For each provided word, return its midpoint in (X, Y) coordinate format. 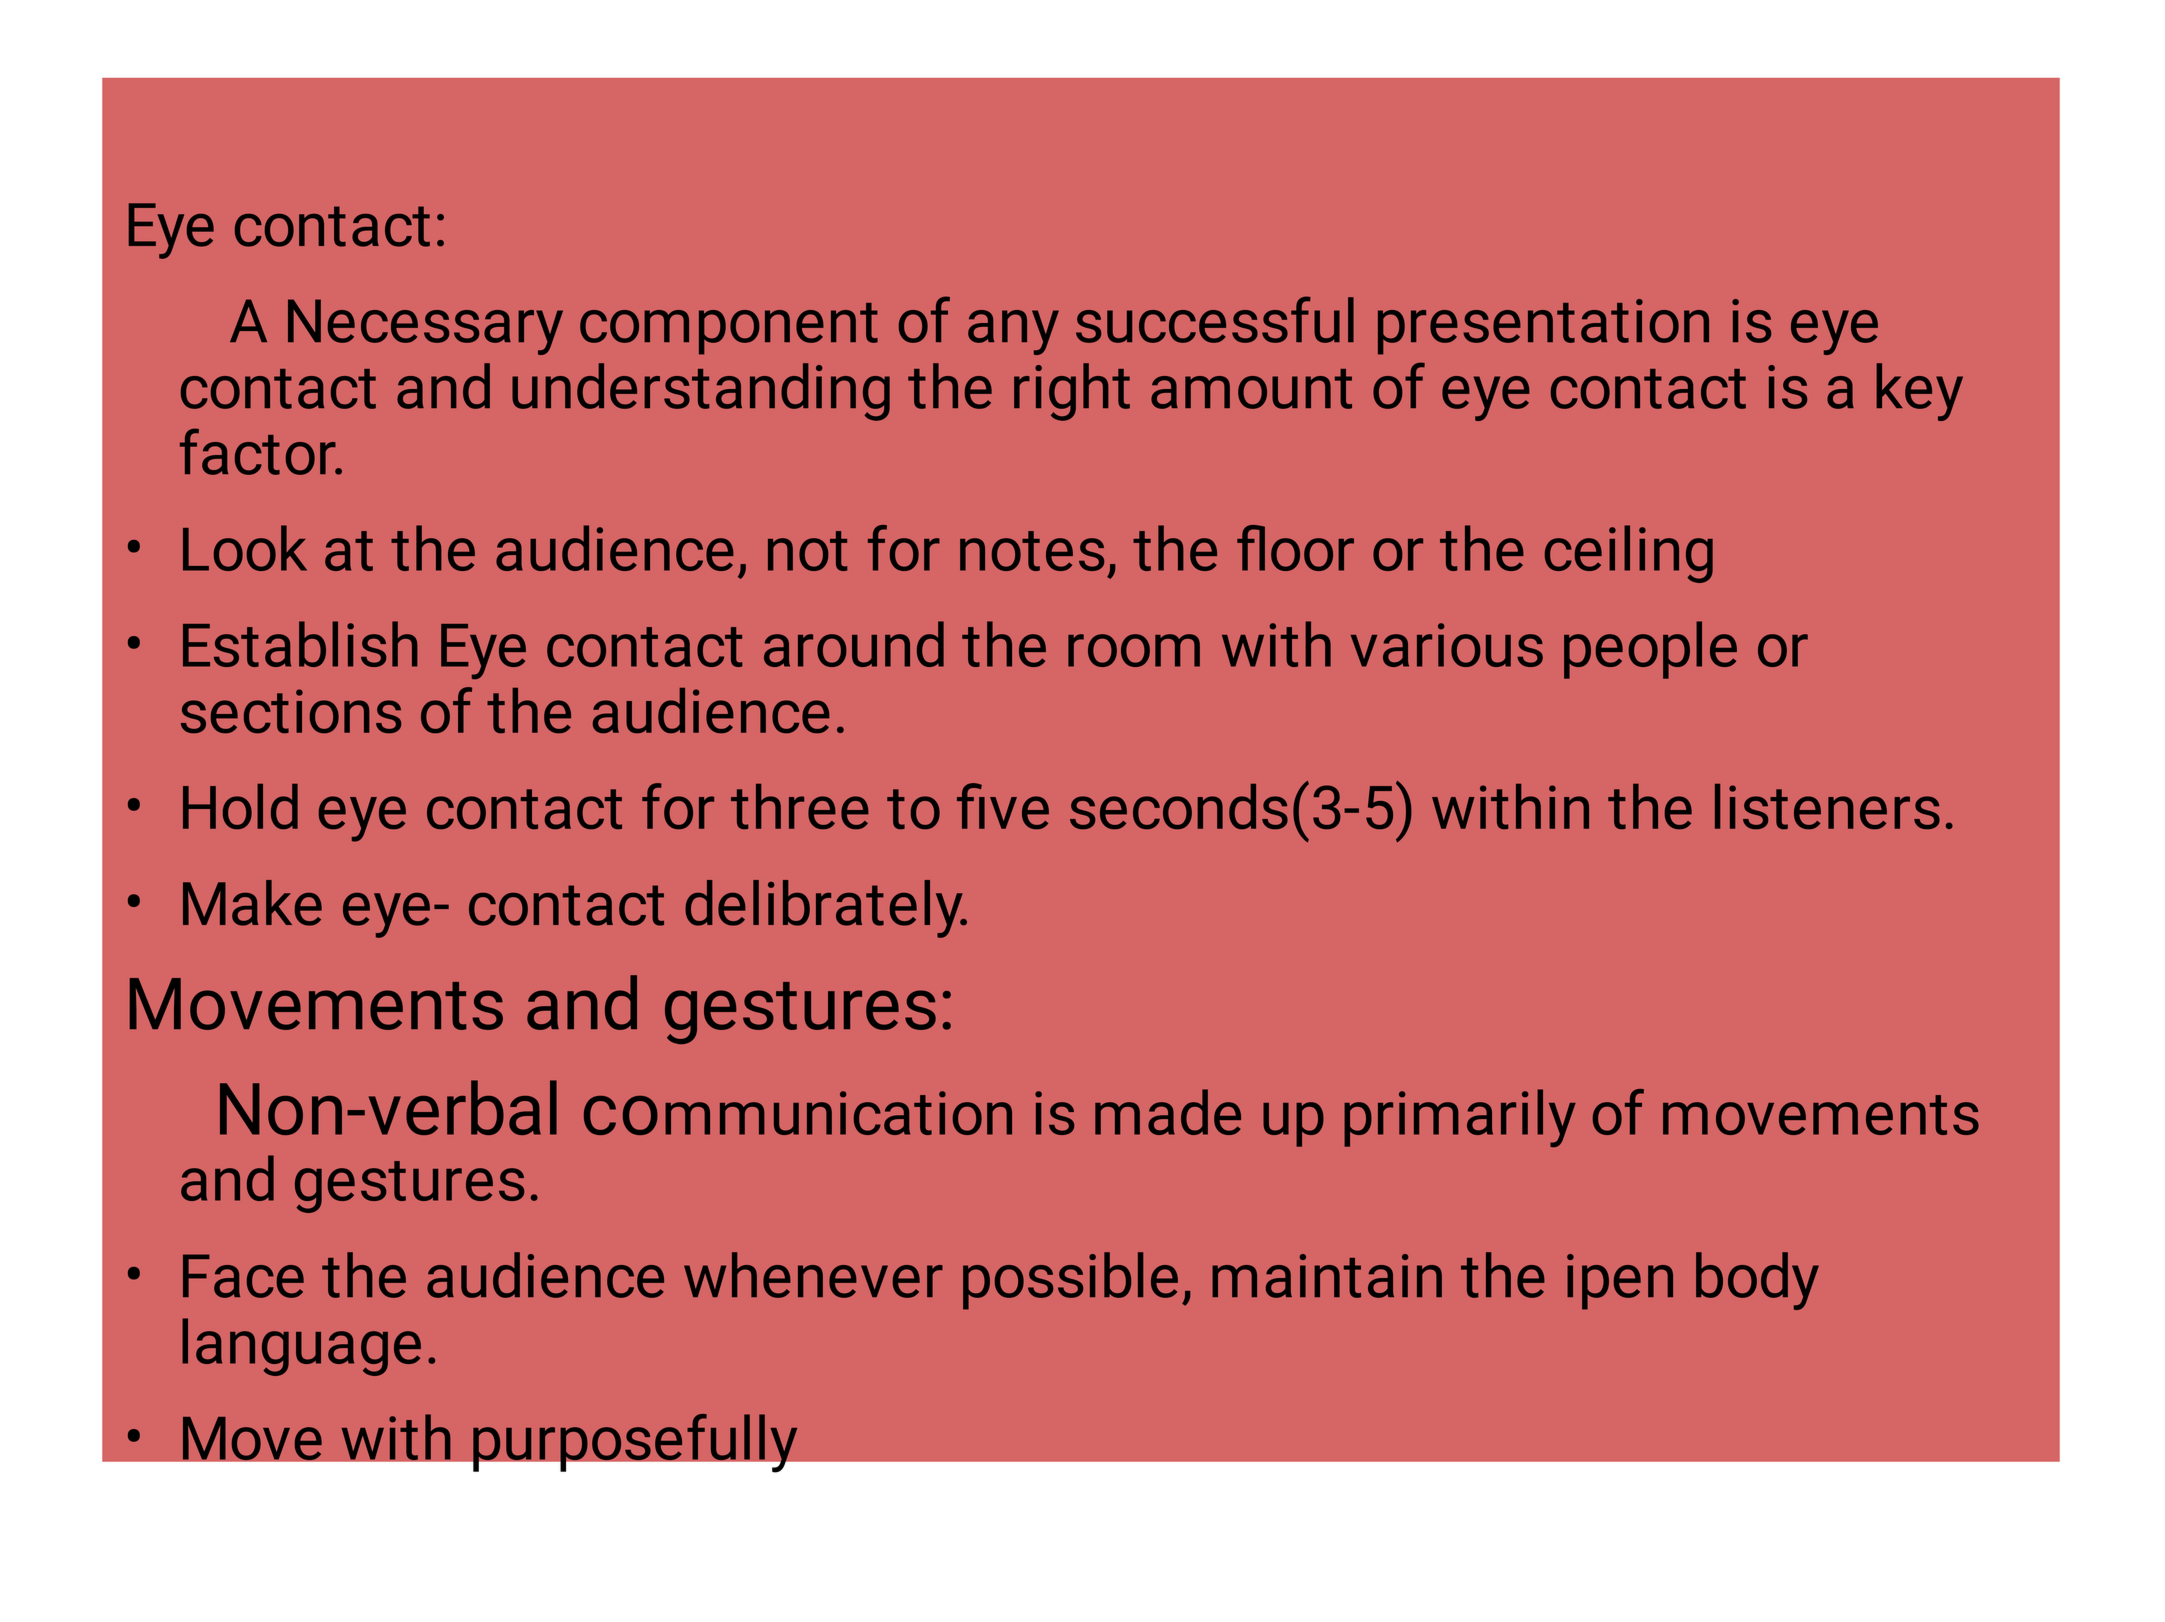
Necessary (425, 327)
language (301, 1347)
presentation (1543, 327)
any (1013, 332)
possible (1070, 1281)
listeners (1827, 806)
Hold (240, 806)
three (800, 806)
